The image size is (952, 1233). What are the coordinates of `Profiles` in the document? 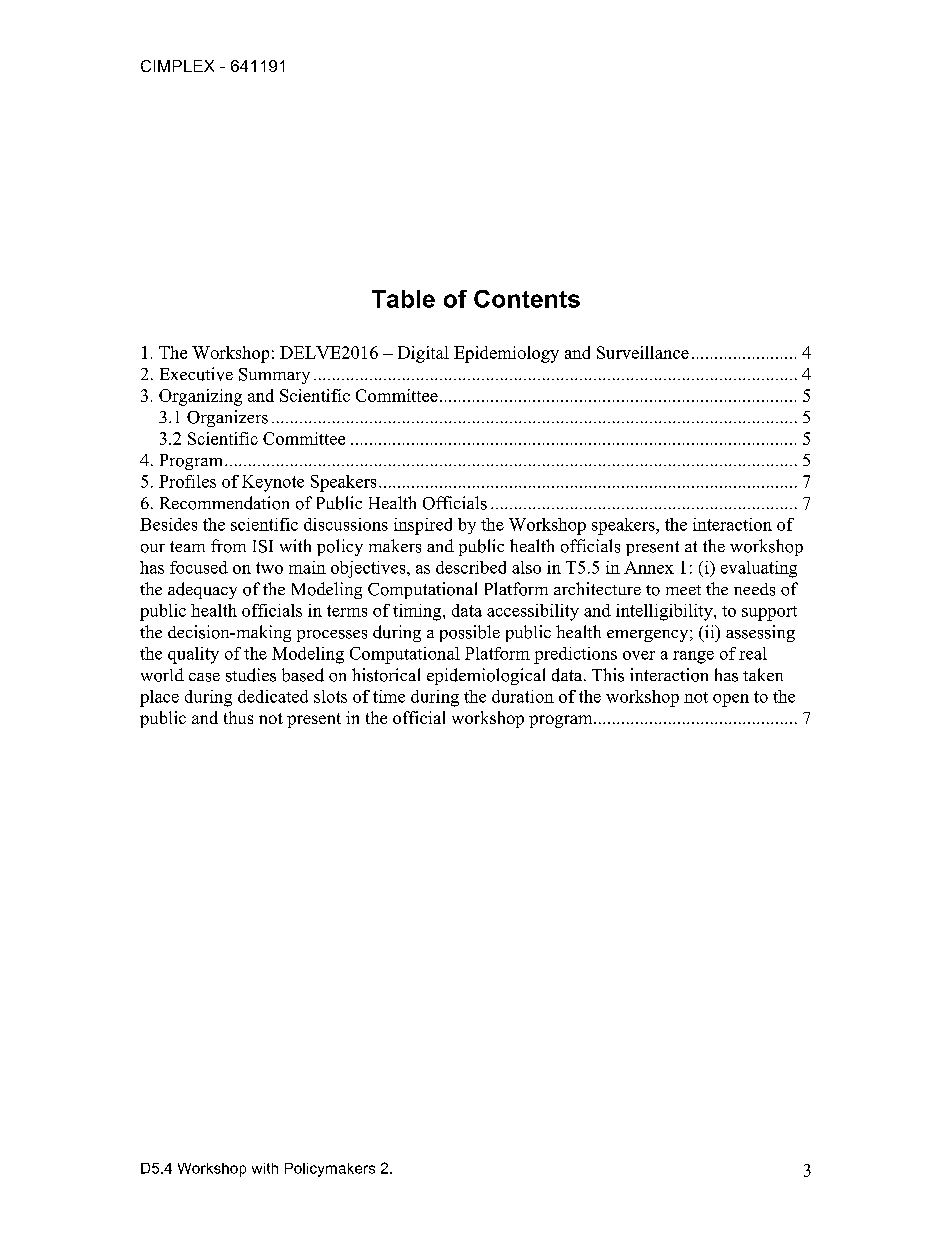 It's located at (187, 481).
